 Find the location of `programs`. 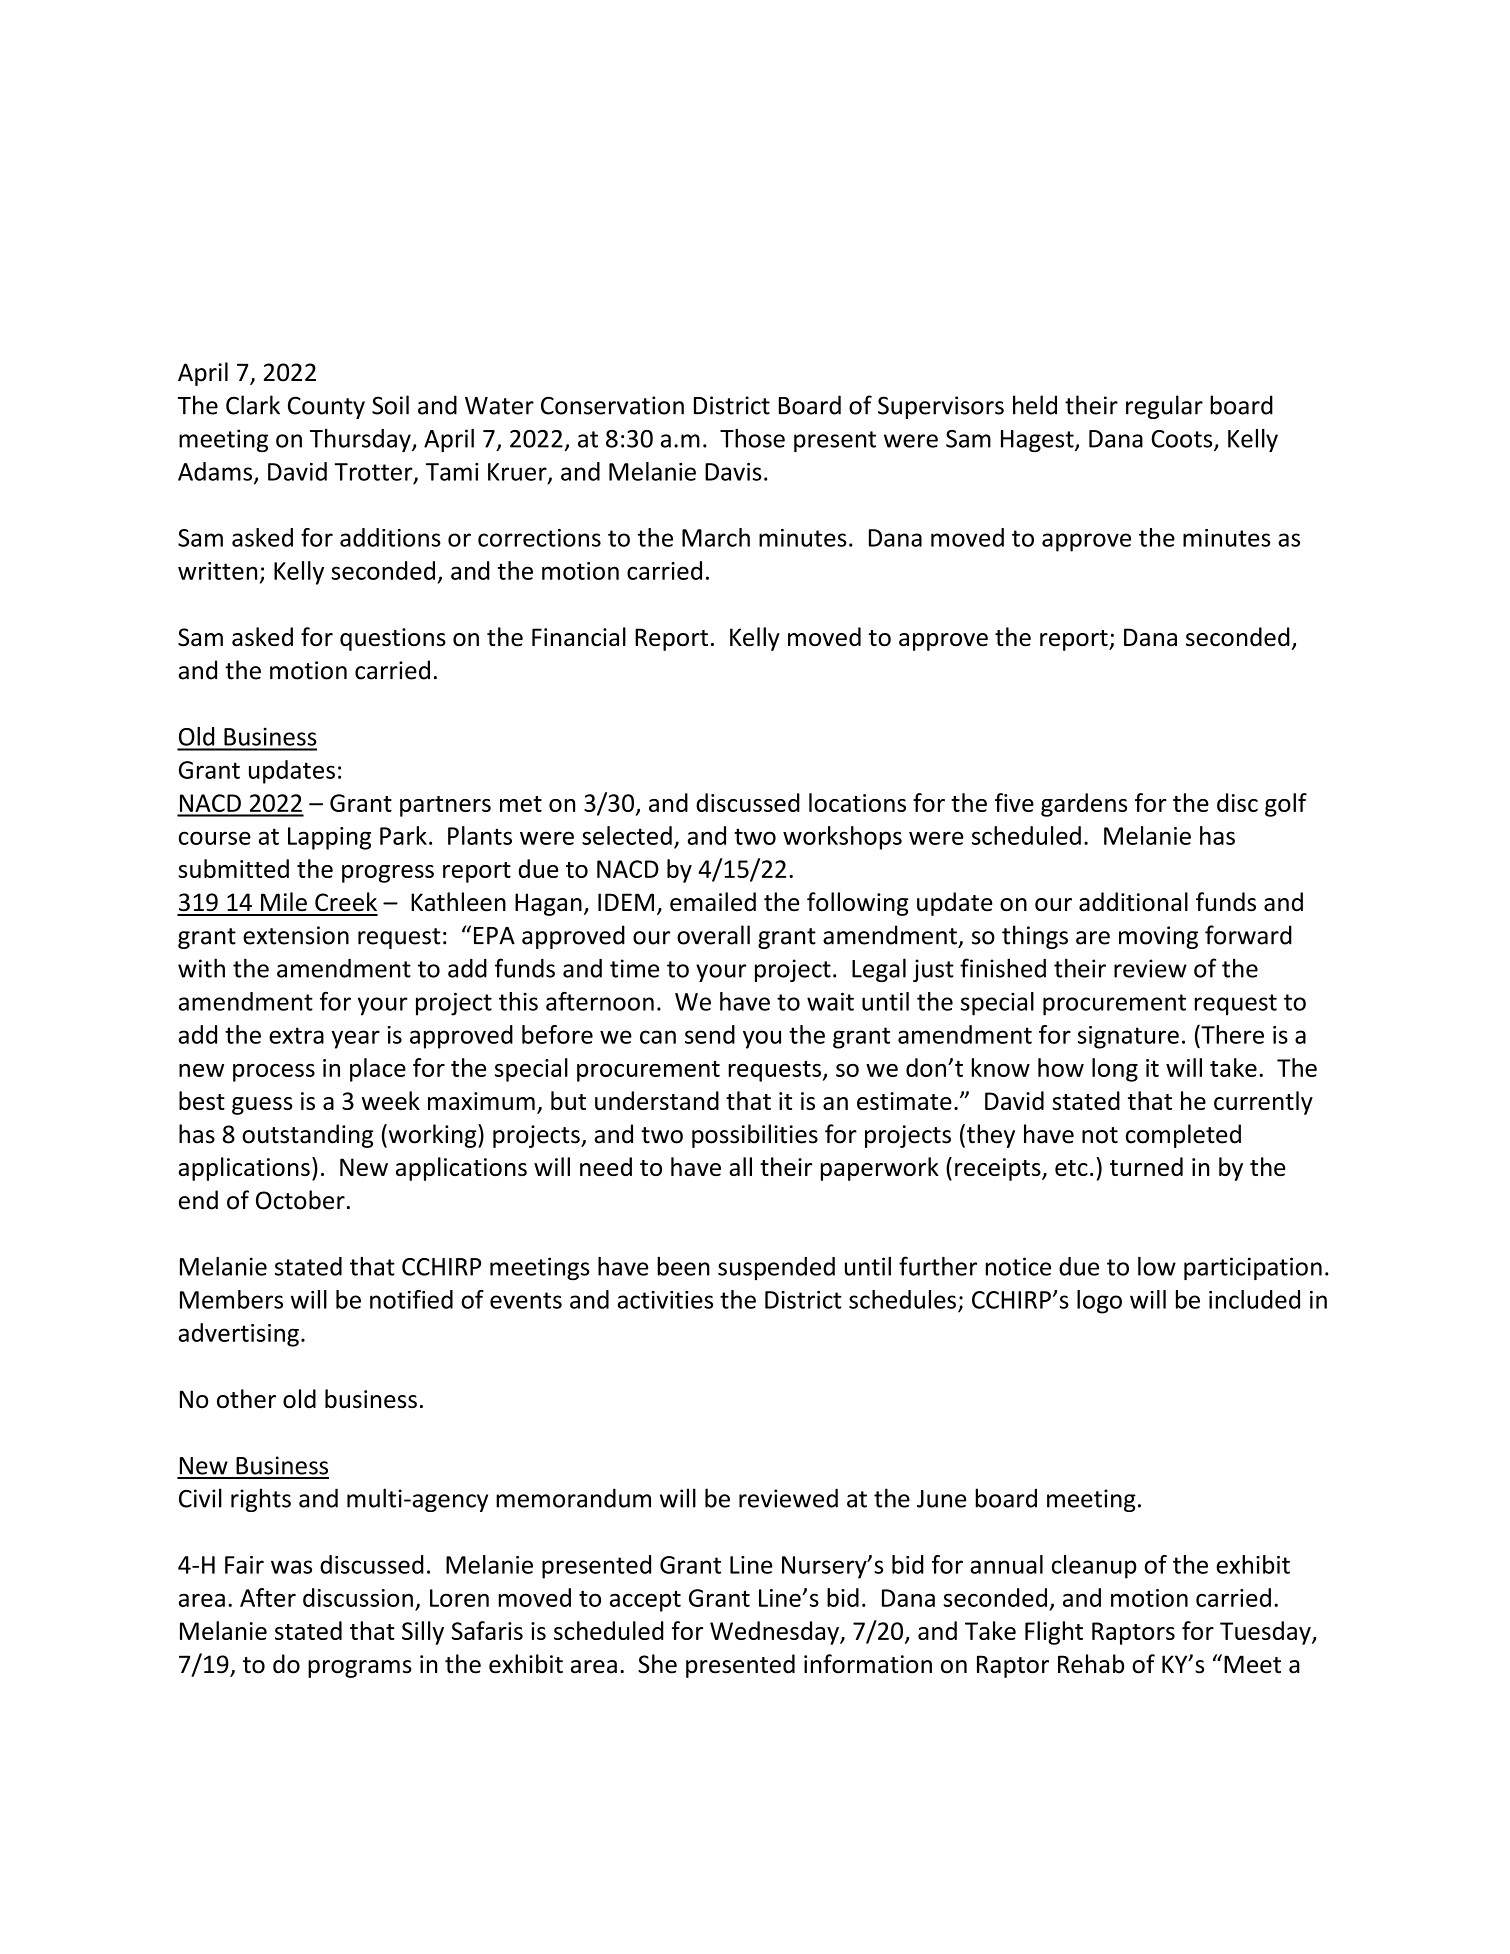

programs is located at coordinates (360, 1669).
